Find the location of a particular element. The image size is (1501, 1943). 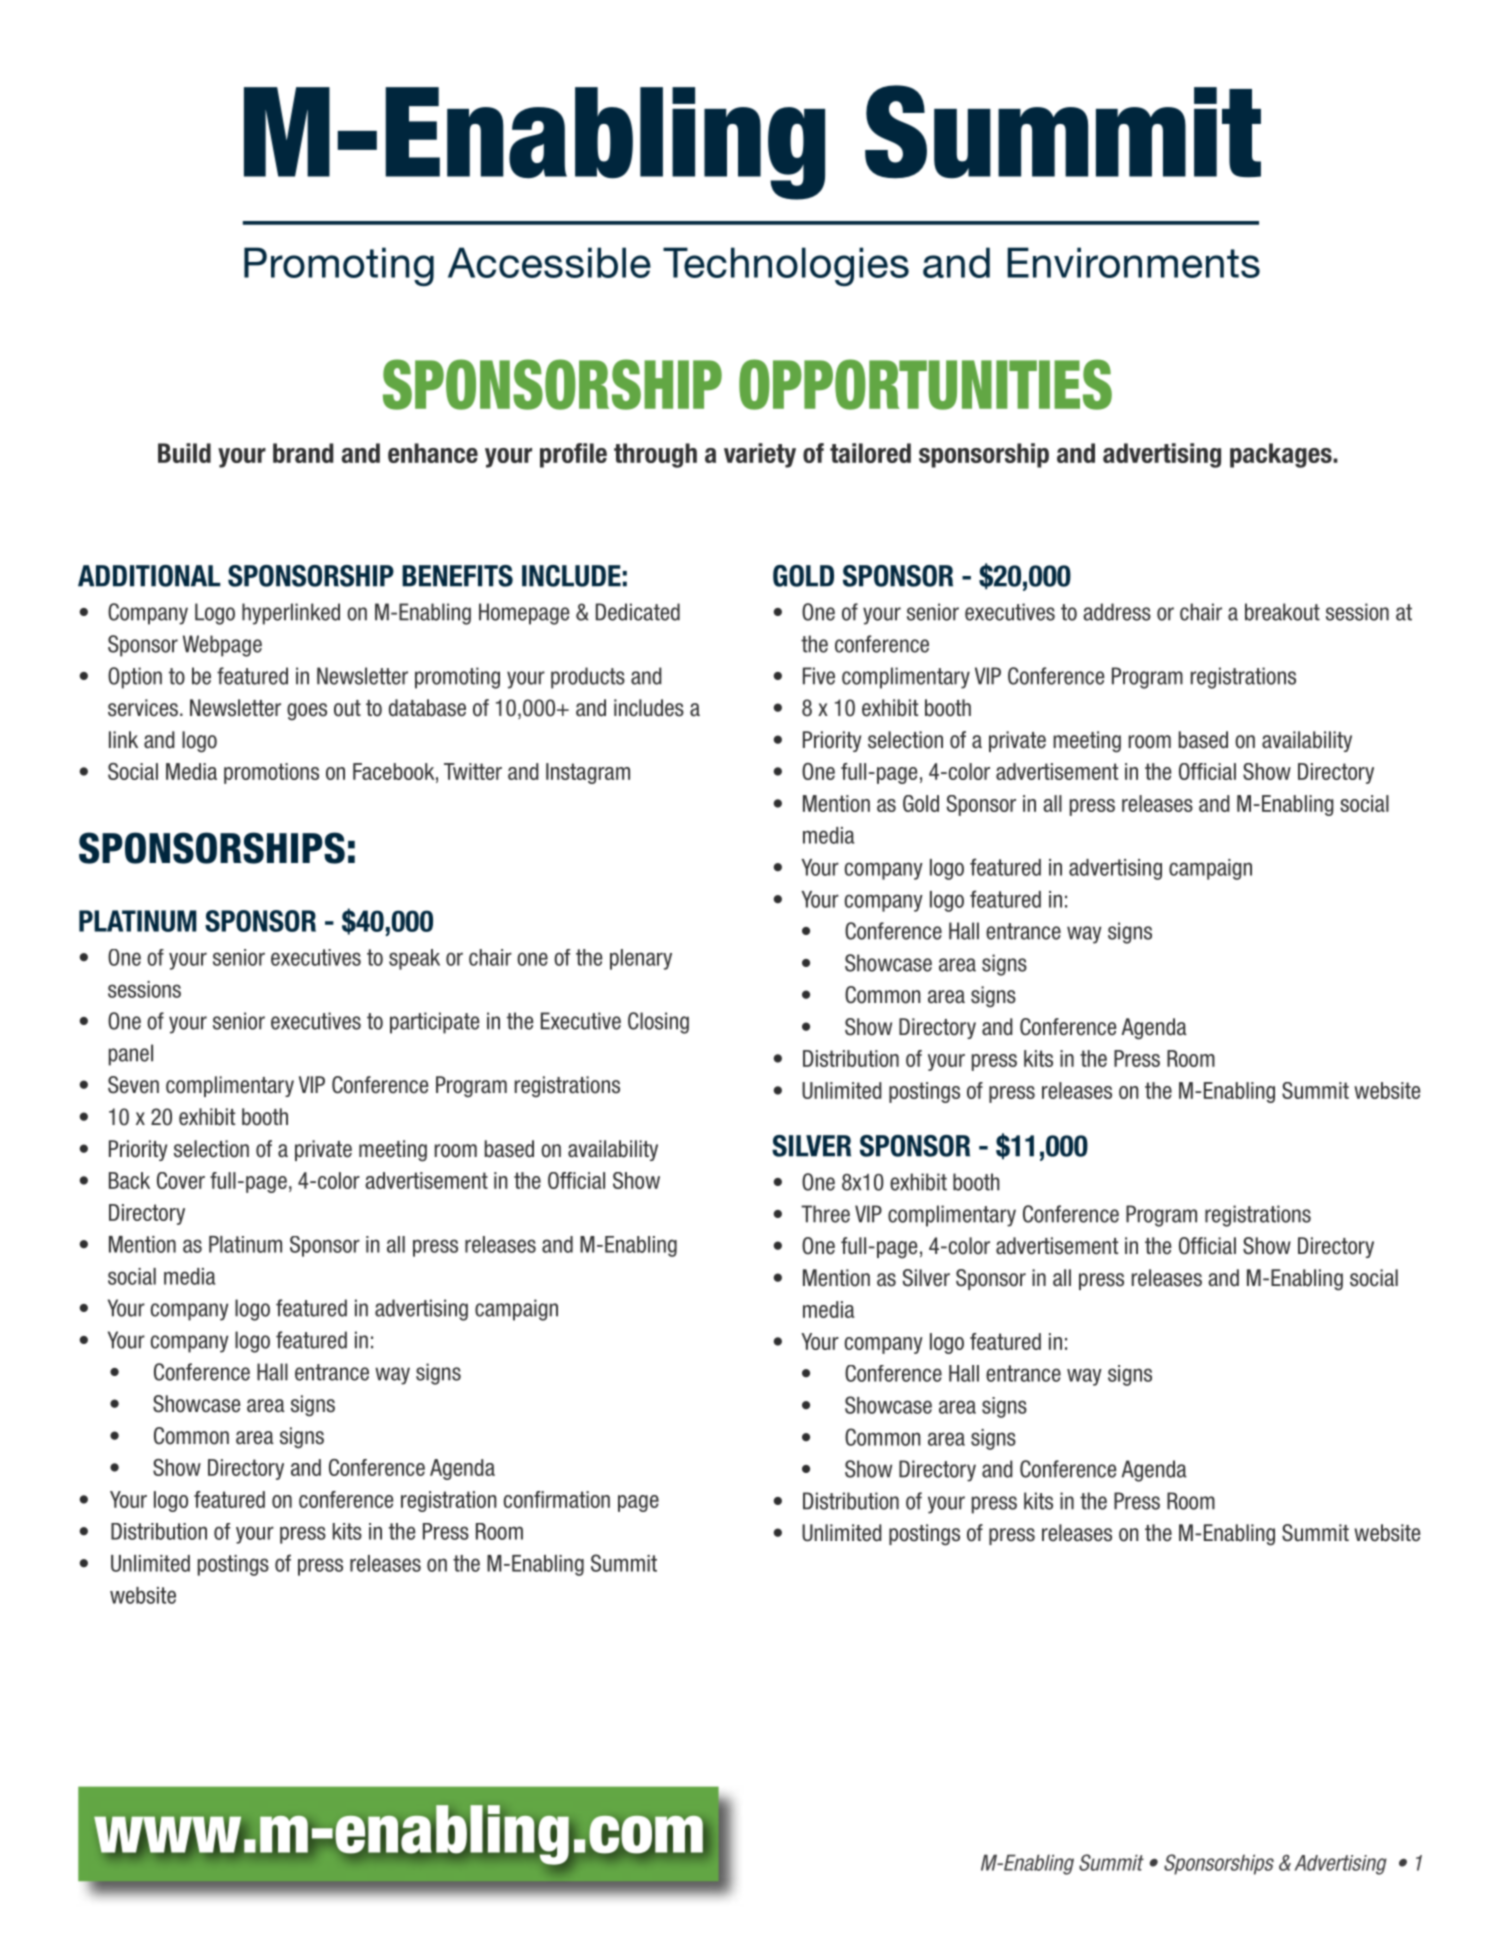

goes is located at coordinates (307, 712).
